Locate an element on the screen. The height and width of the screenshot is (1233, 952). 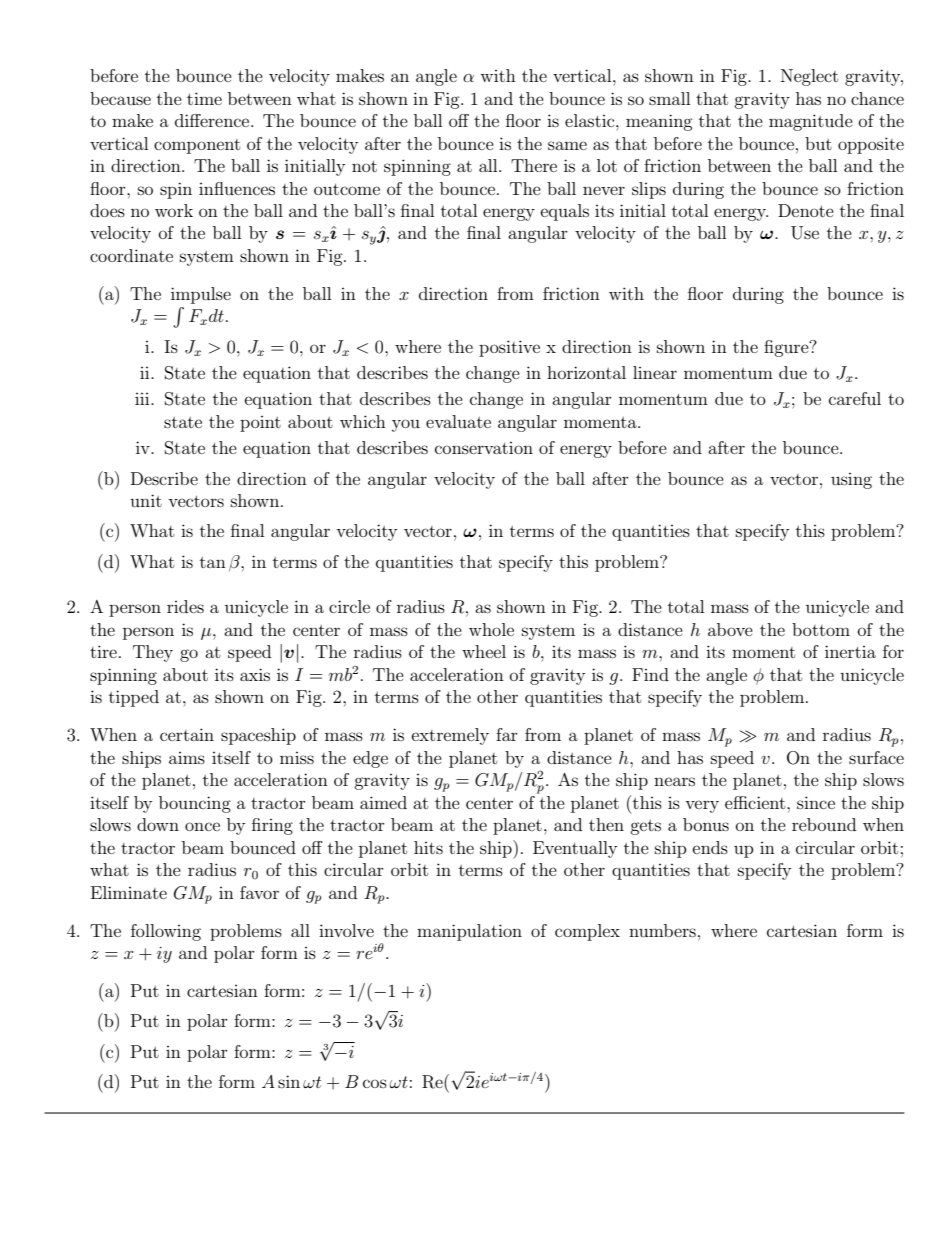
numbers is located at coordinates (662, 930).
